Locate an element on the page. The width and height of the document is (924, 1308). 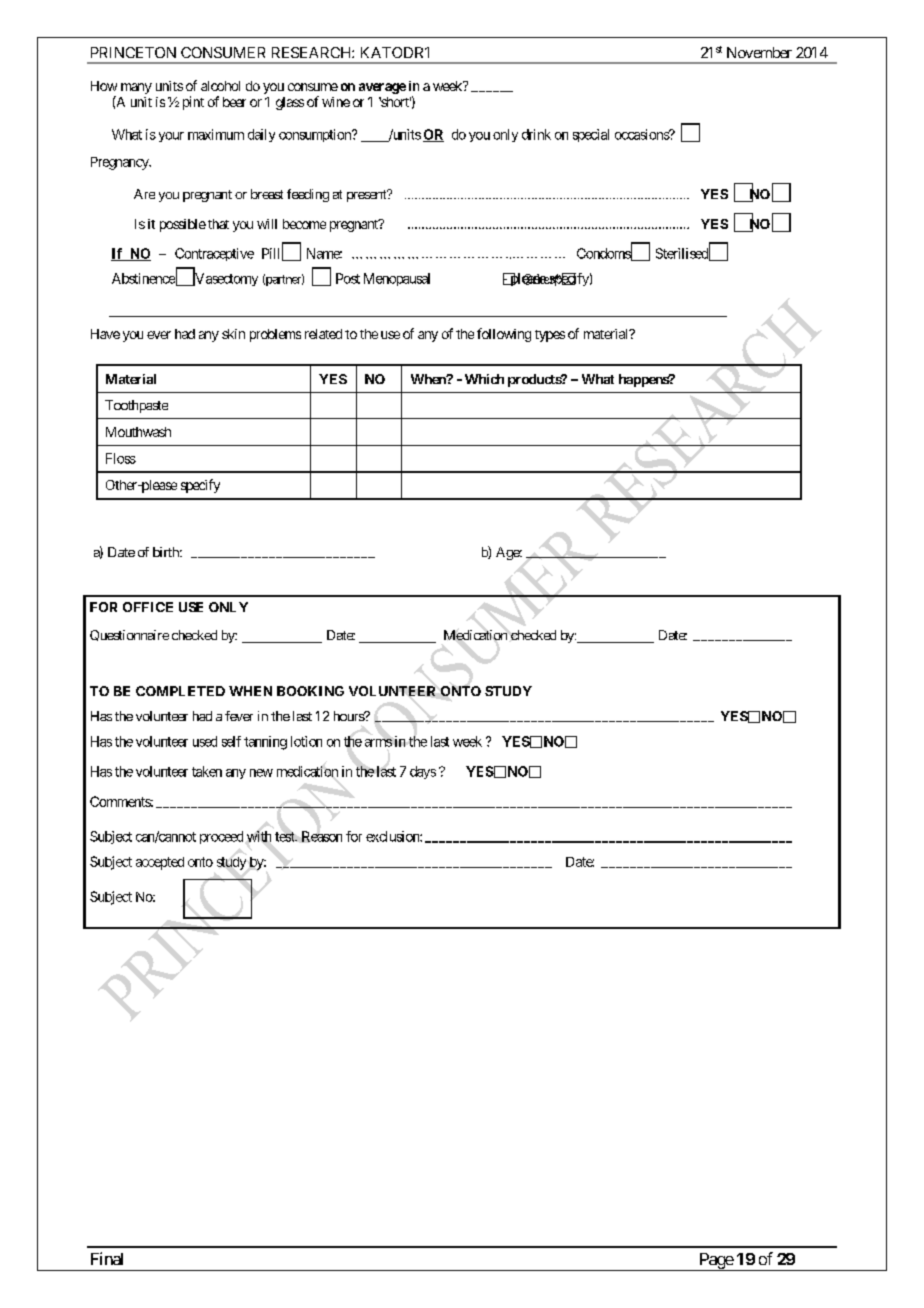
Final is located at coordinates (107, 1258).
